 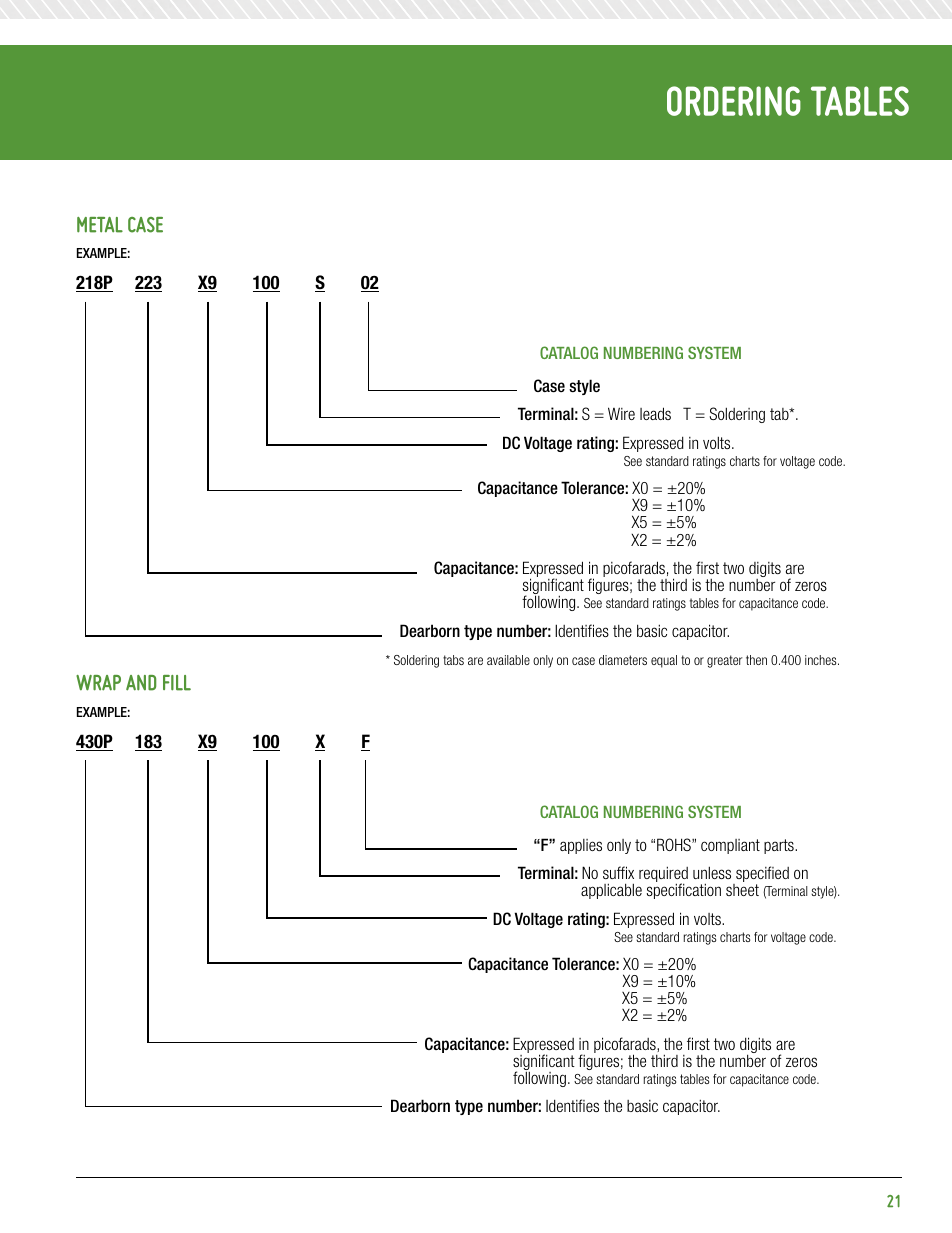 I want to click on Ordering, so click(x=734, y=101).
